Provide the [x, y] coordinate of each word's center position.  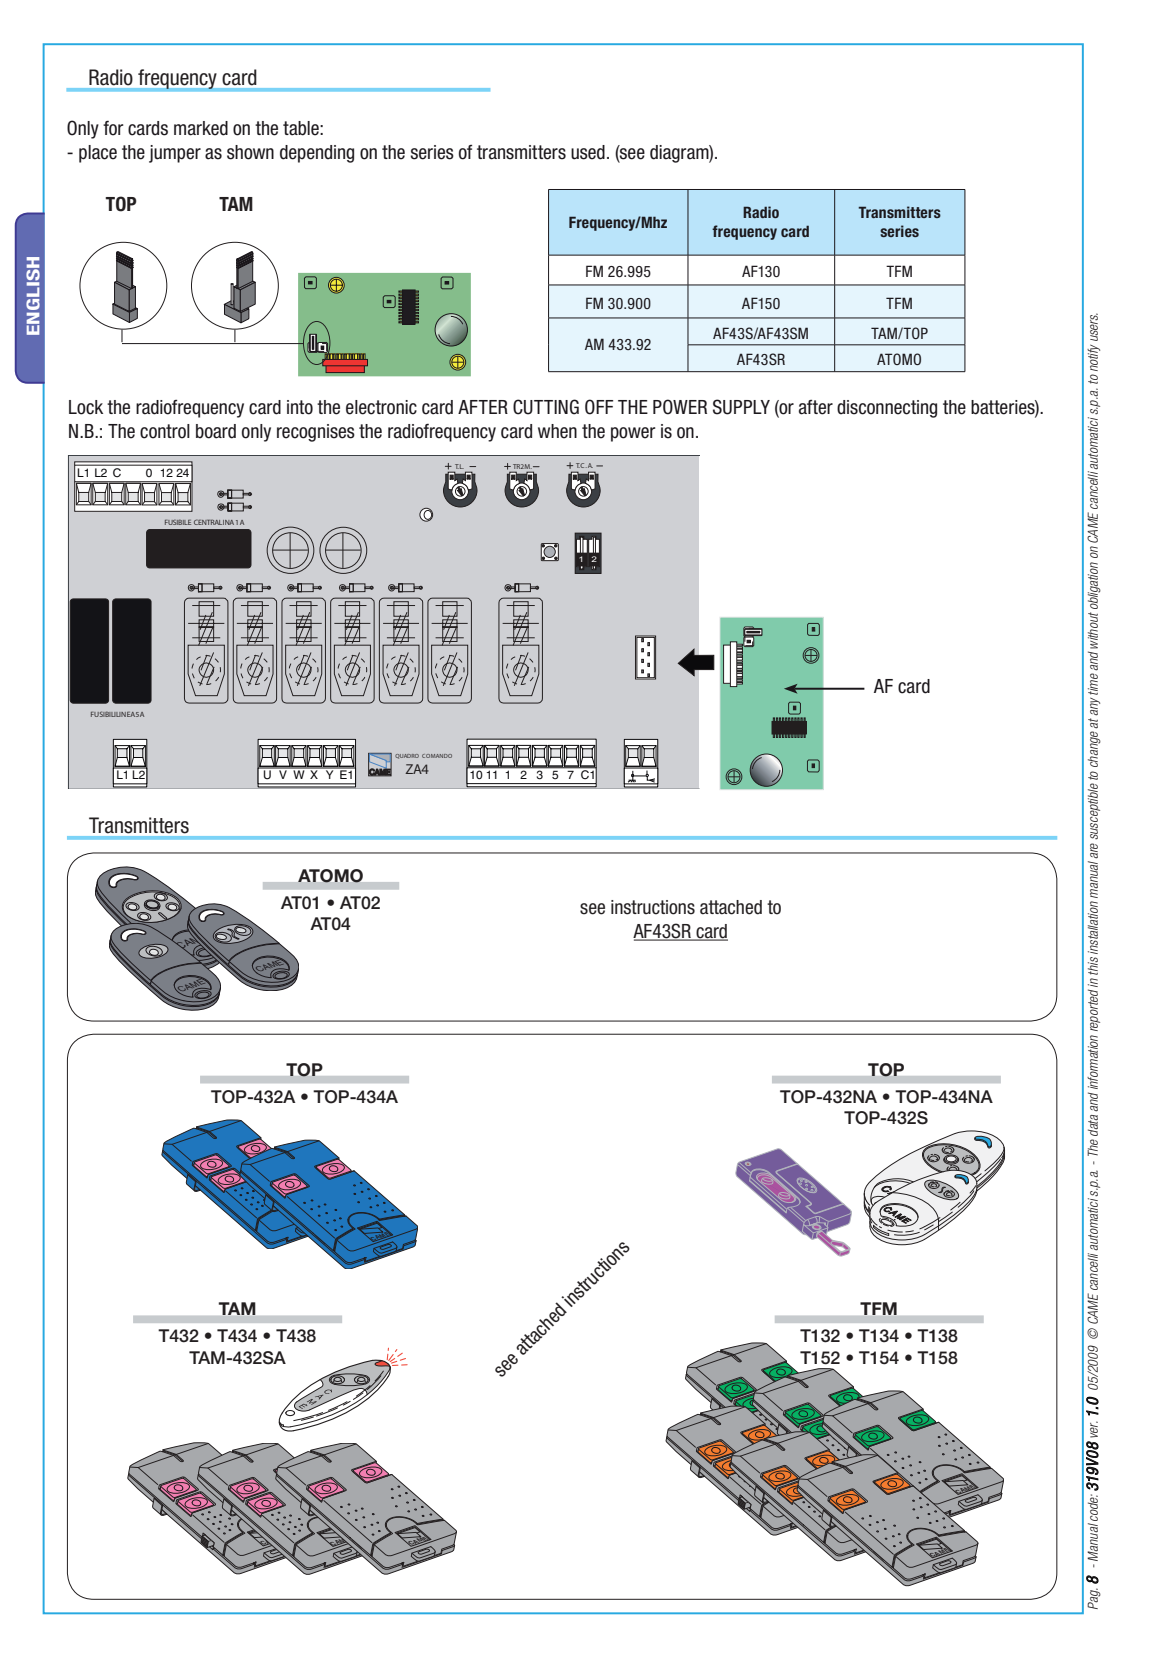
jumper [175, 154]
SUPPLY [741, 407]
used [588, 152]
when [557, 431]
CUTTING [546, 407]
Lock [86, 407]
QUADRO [407, 756]
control [165, 431]
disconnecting [887, 409]
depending [317, 154]
